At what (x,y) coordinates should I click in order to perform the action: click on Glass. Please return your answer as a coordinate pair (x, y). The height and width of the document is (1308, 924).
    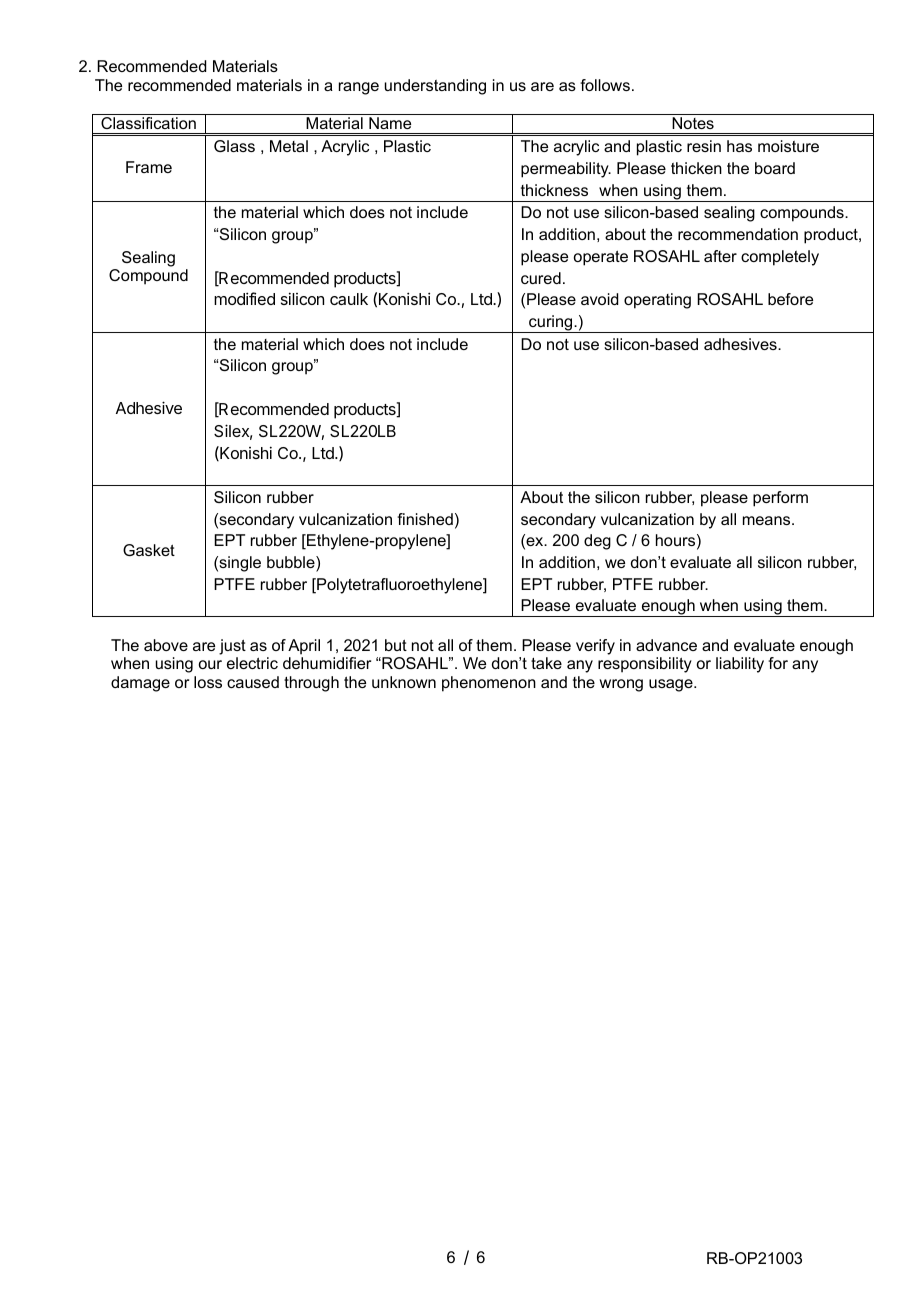
    Looking at the image, I should click on (234, 146).
